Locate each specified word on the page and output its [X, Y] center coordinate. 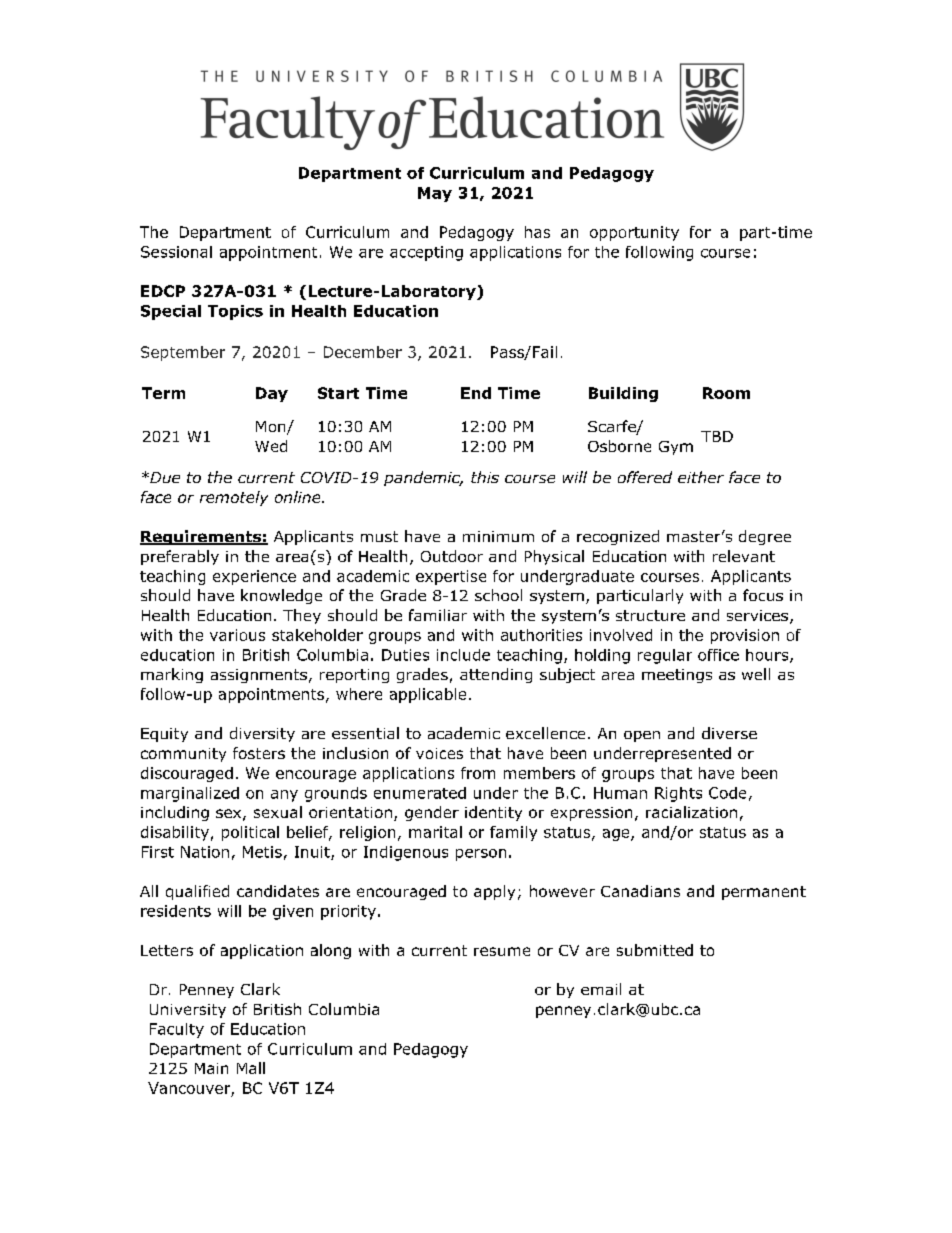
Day [272, 394]
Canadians [640, 891]
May [435, 194]
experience [254, 577]
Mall [251, 1068]
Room [726, 393]
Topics [235, 312]
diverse [729, 733]
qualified [197, 892]
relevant [744, 556]
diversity [262, 734]
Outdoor [452, 556]
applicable [428, 695]
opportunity [634, 233]
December [363, 352]
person [481, 855]
